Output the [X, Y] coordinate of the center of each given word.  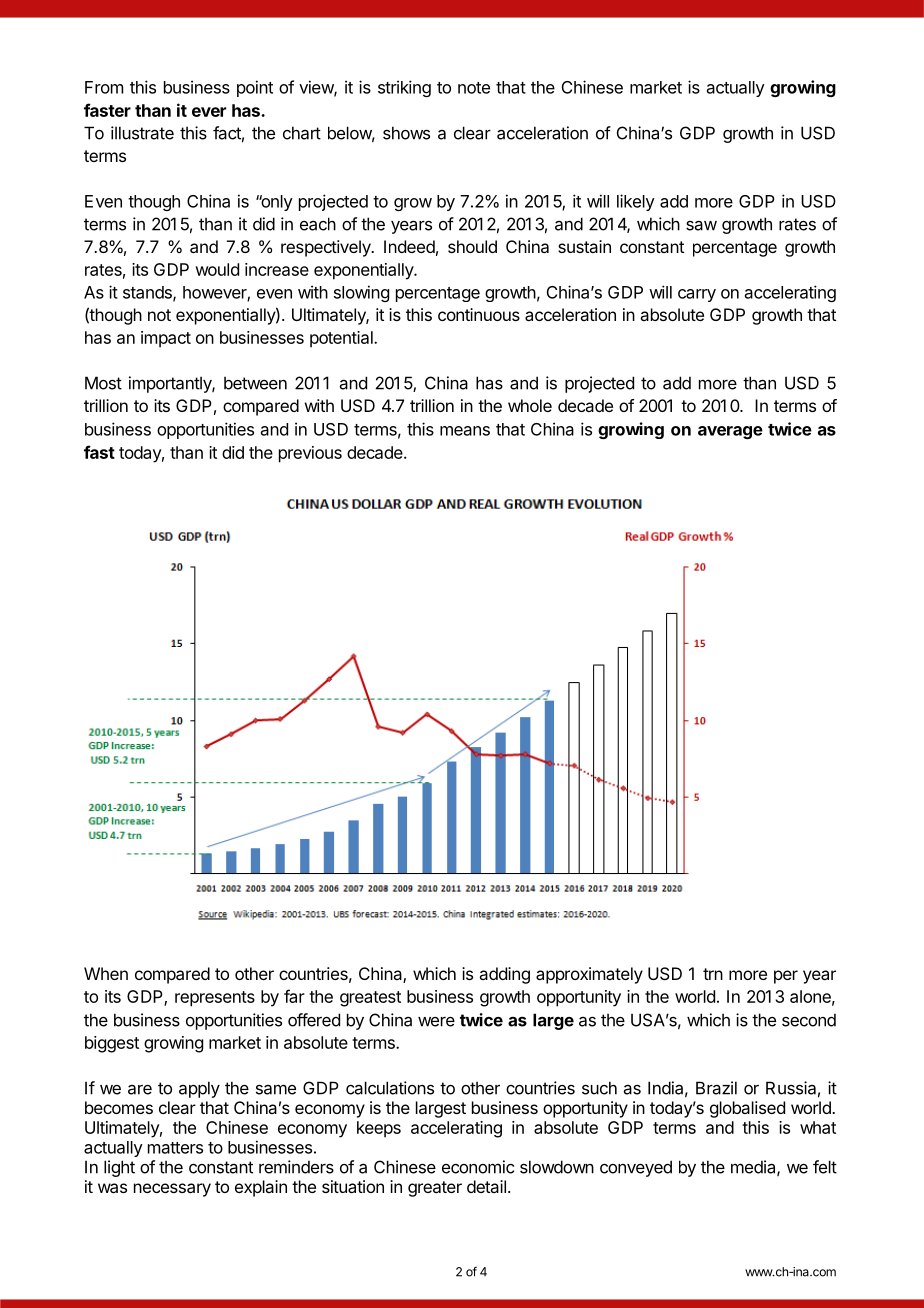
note [474, 88]
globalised [747, 1109]
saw [701, 225]
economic [478, 1167]
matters [175, 1148]
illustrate [142, 133]
